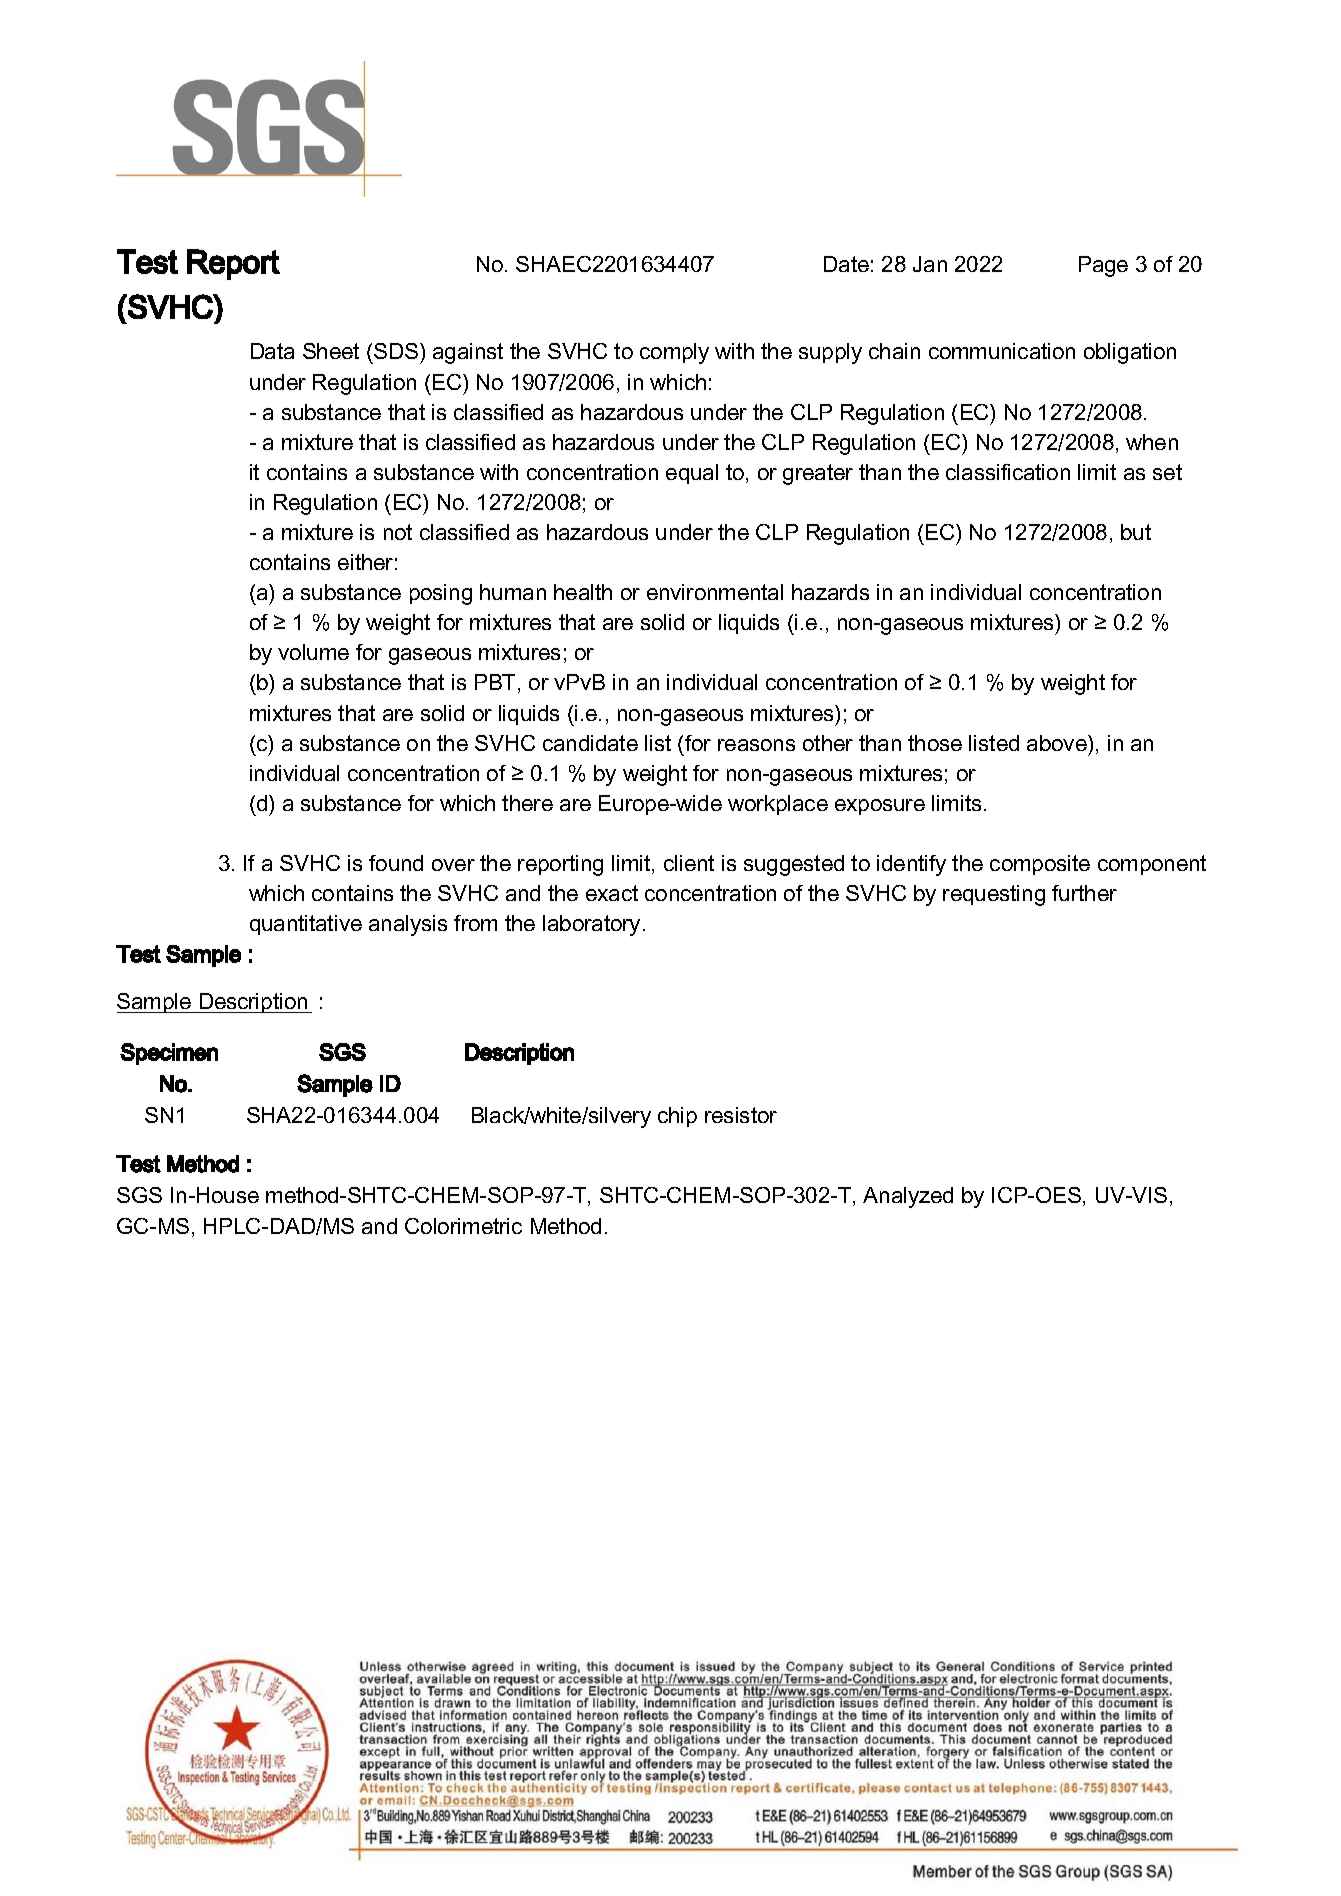  Describe the element at coordinates (677, 1117) in the screenshot. I see `chip` at that location.
